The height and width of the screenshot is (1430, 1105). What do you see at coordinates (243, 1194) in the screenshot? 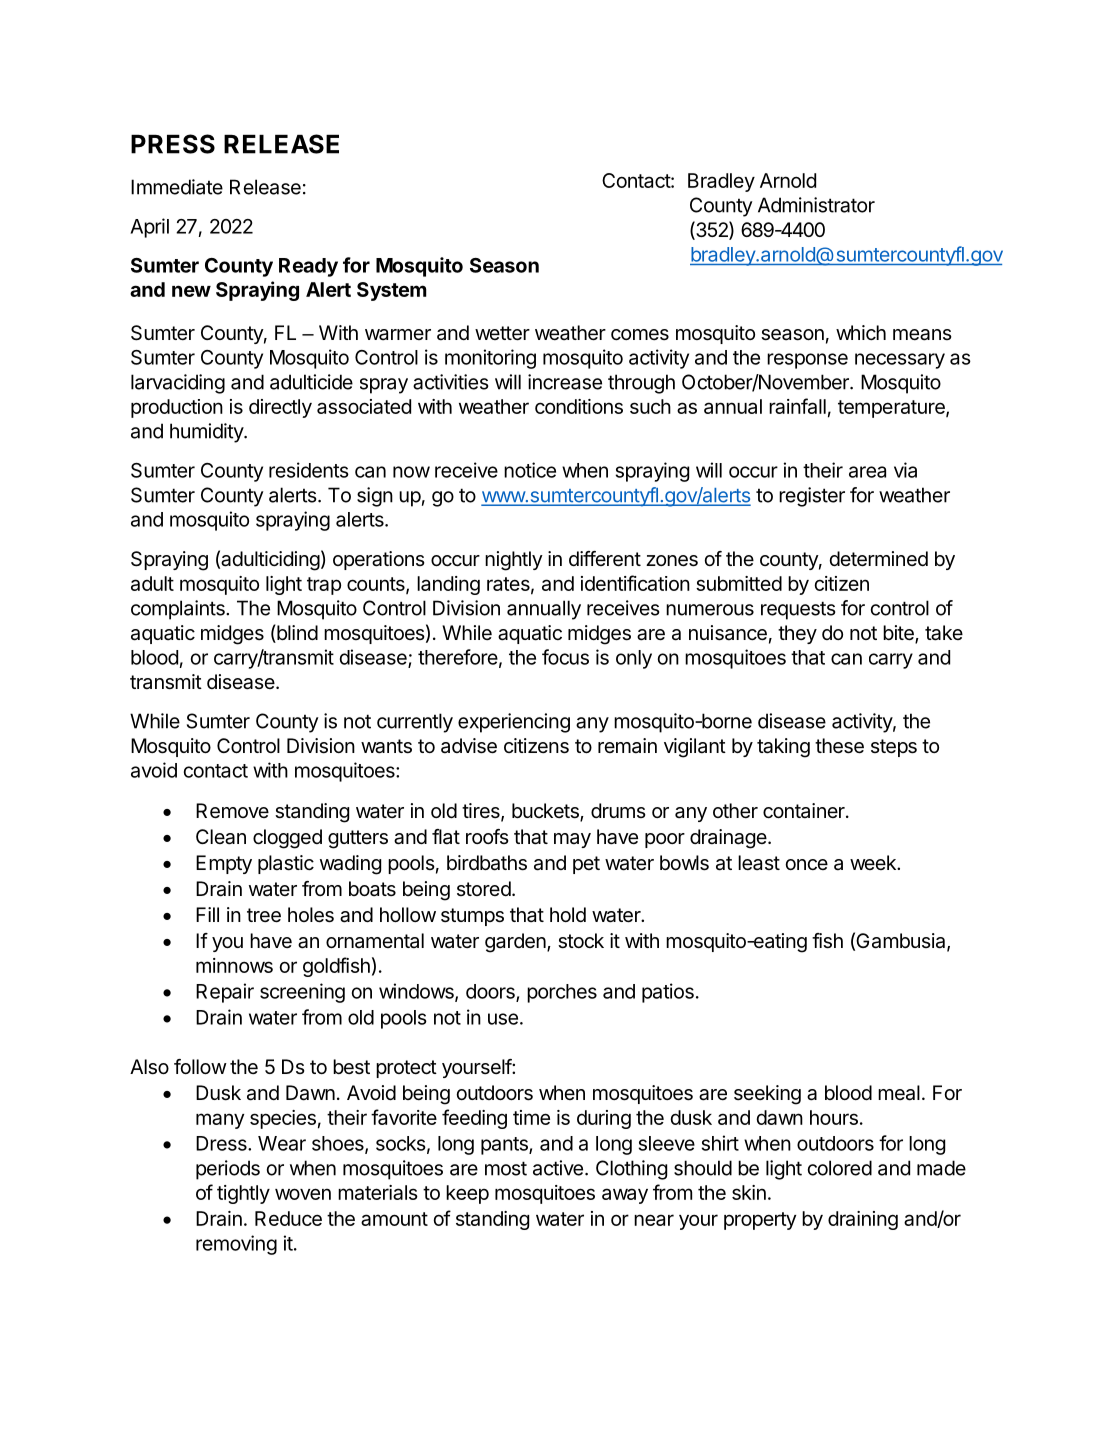
I see `tightly` at bounding box center [243, 1194].
